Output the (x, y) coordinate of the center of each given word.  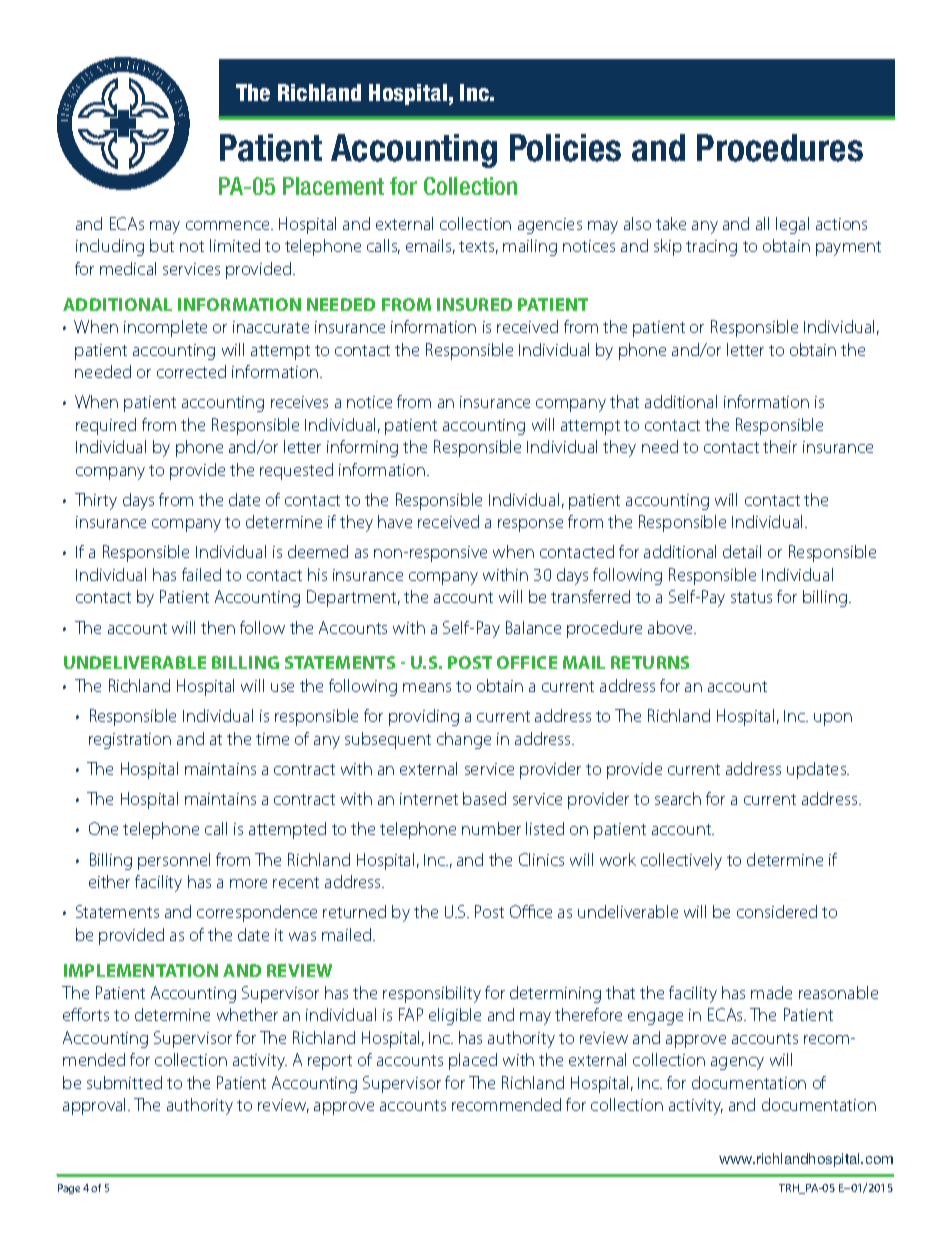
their (780, 446)
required (106, 426)
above (671, 627)
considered (777, 911)
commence (229, 225)
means (427, 687)
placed (473, 1061)
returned (354, 911)
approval (96, 1106)
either (109, 881)
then (218, 627)
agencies (550, 226)
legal (792, 225)
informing (362, 448)
